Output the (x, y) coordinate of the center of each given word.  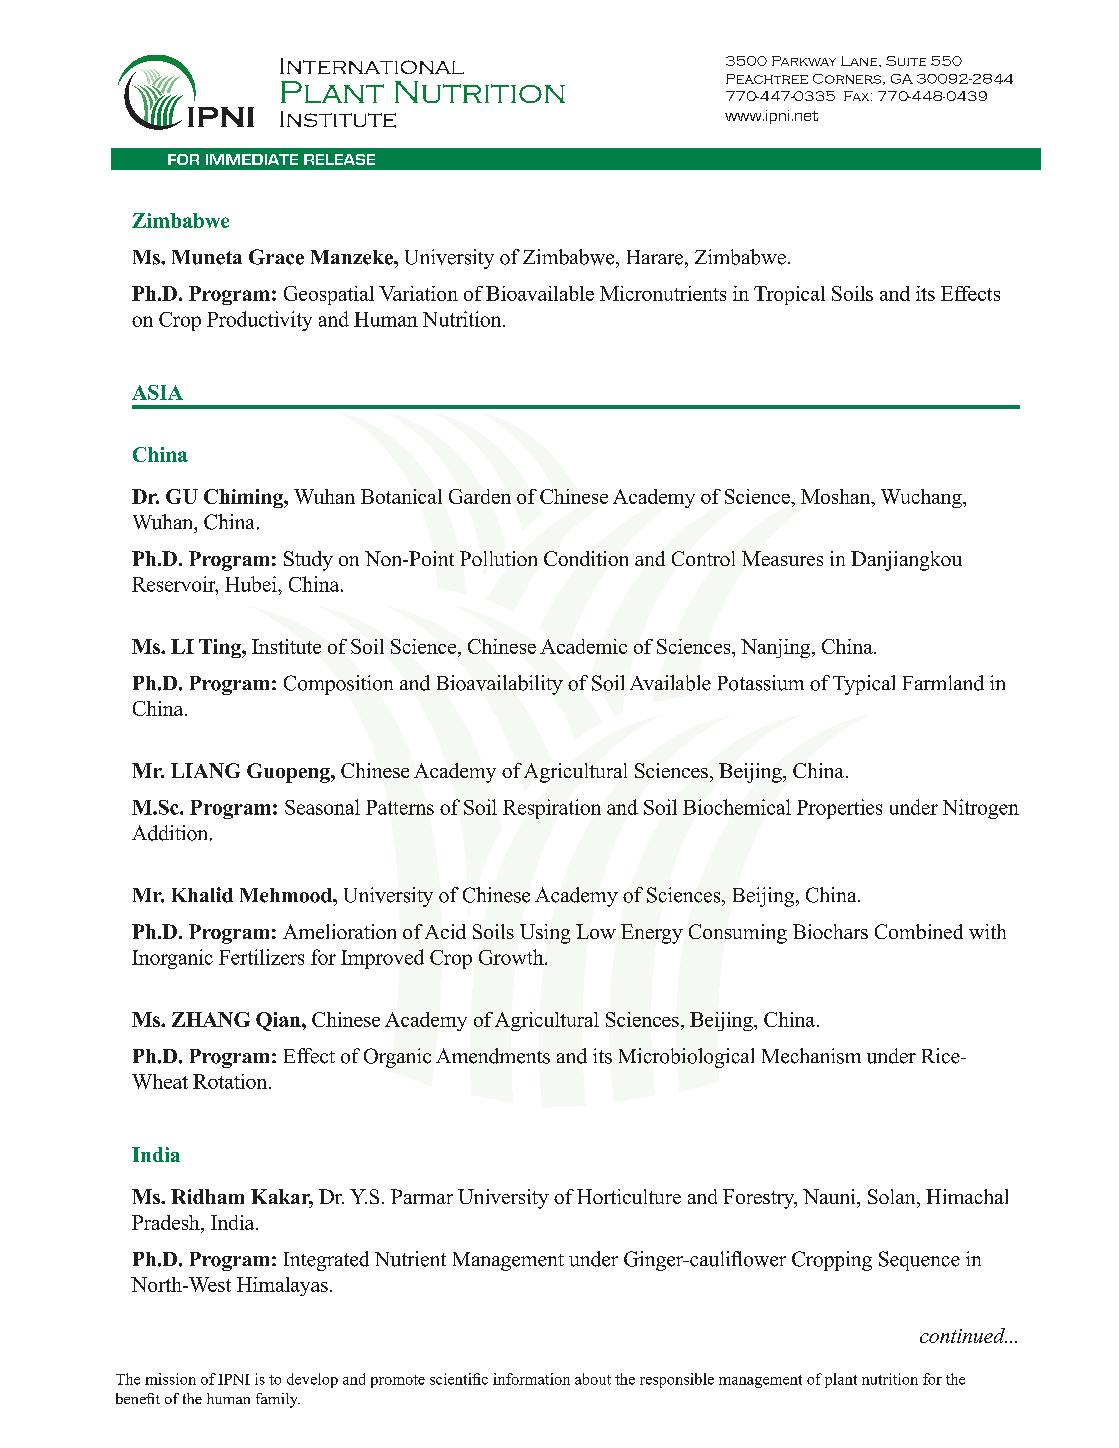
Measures (782, 558)
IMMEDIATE (252, 159)
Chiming (244, 498)
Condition (586, 558)
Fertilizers (261, 957)
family (278, 1400)
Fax (858, 96)
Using (545, 934)
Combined (919, 931)
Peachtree (767, 79)
